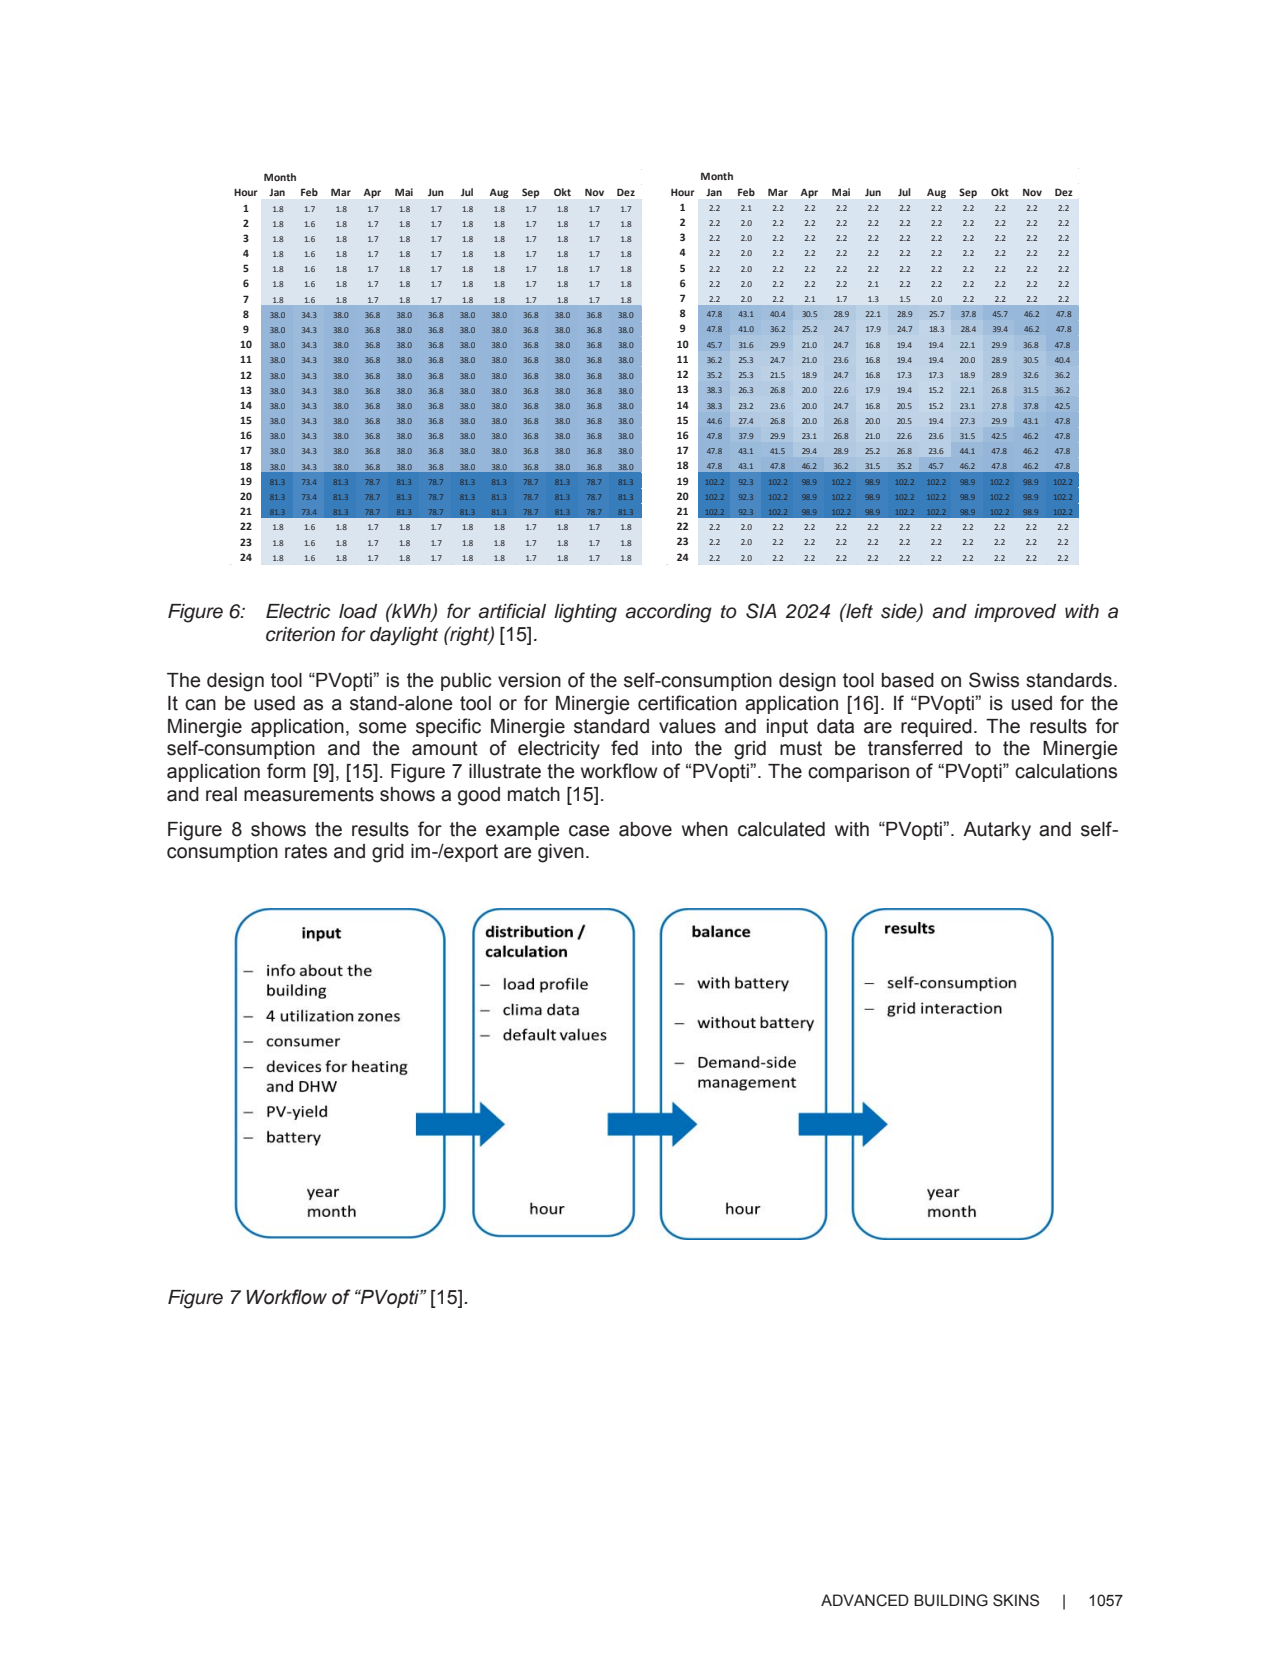 The image size is (1285, 1663). What do you see at coordinates (309, 794) in the page?
I see `measurements` at bounding box center [309, 794].
